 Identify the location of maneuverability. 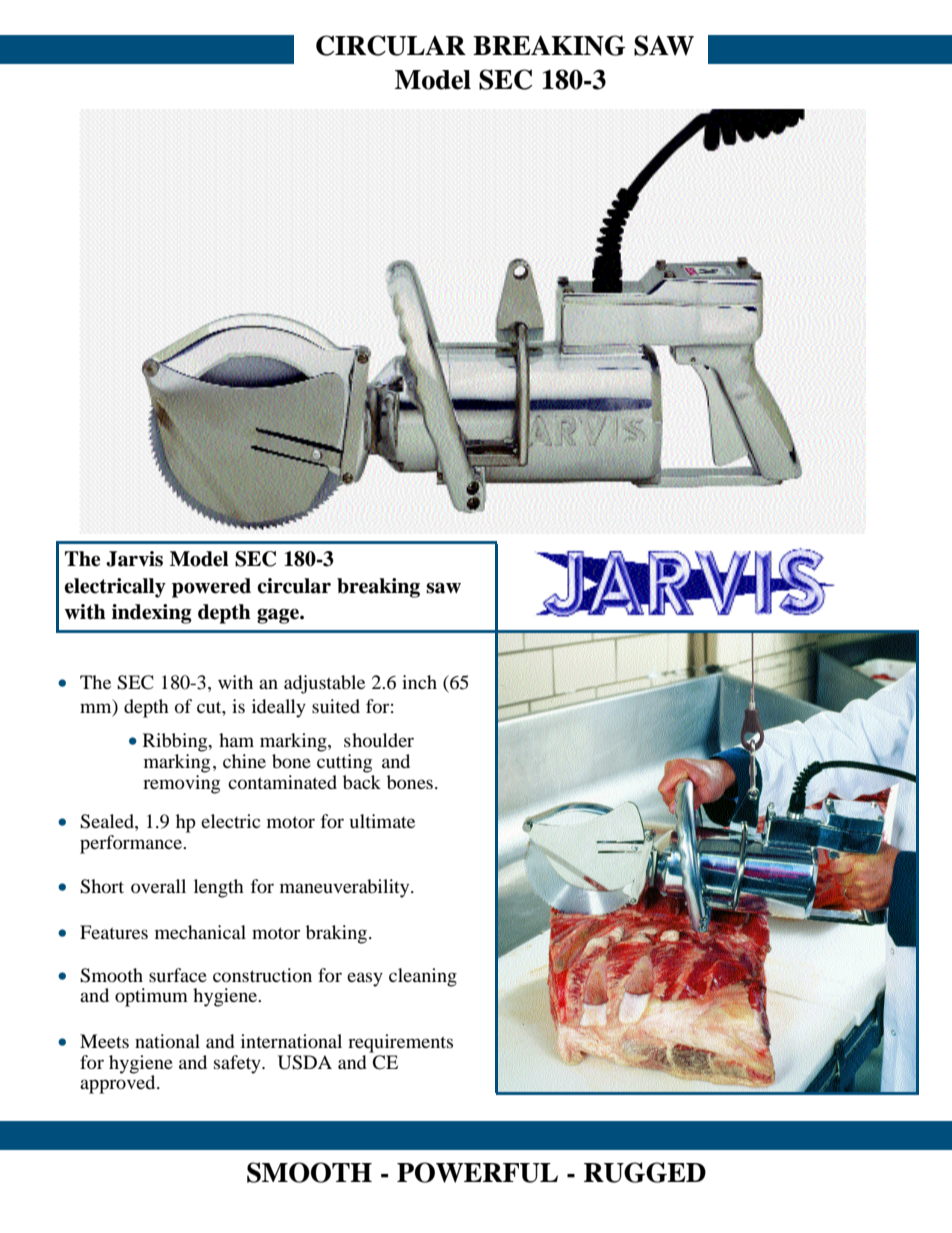
(346, 888).
